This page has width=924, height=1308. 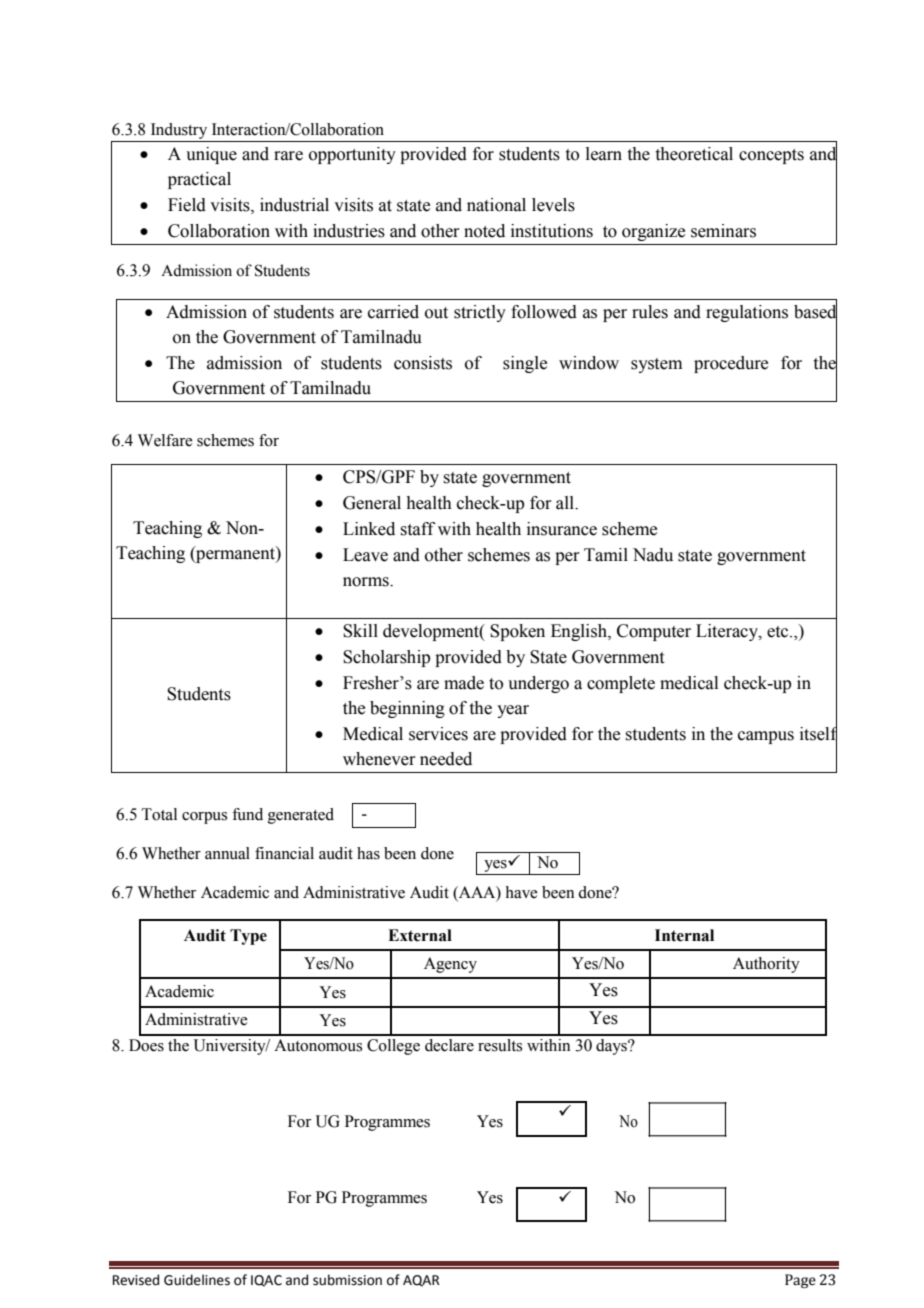 What do you see at coordinates (771, 156) in the page?
I see `concepts` at bounding box center [771, 156].
